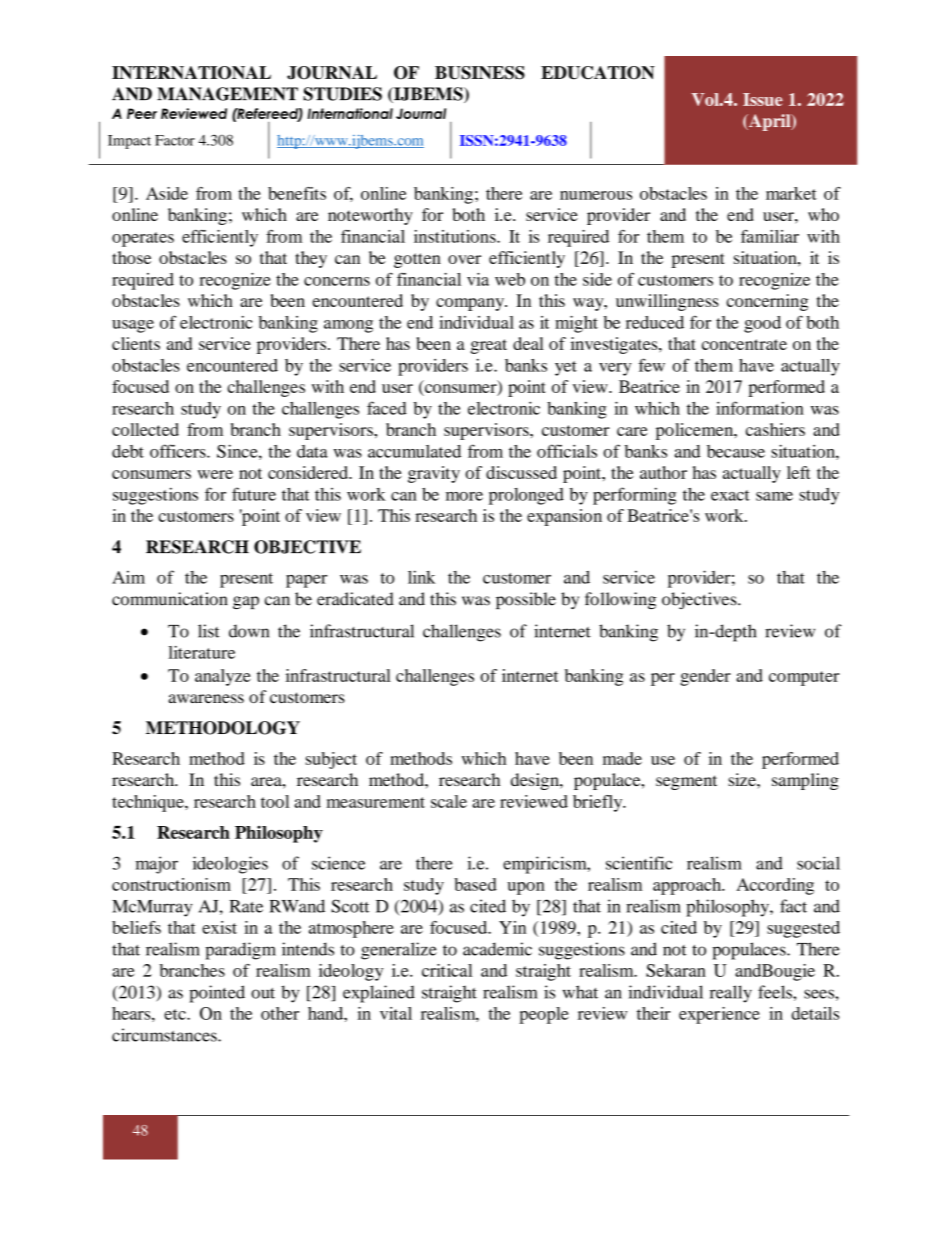 Image resolution: width=952 pixels, height=1233 pixels. What do you see at coordinates (275, 801) in the screenshot?
I see `tool` at bounding box center [275, 801].
